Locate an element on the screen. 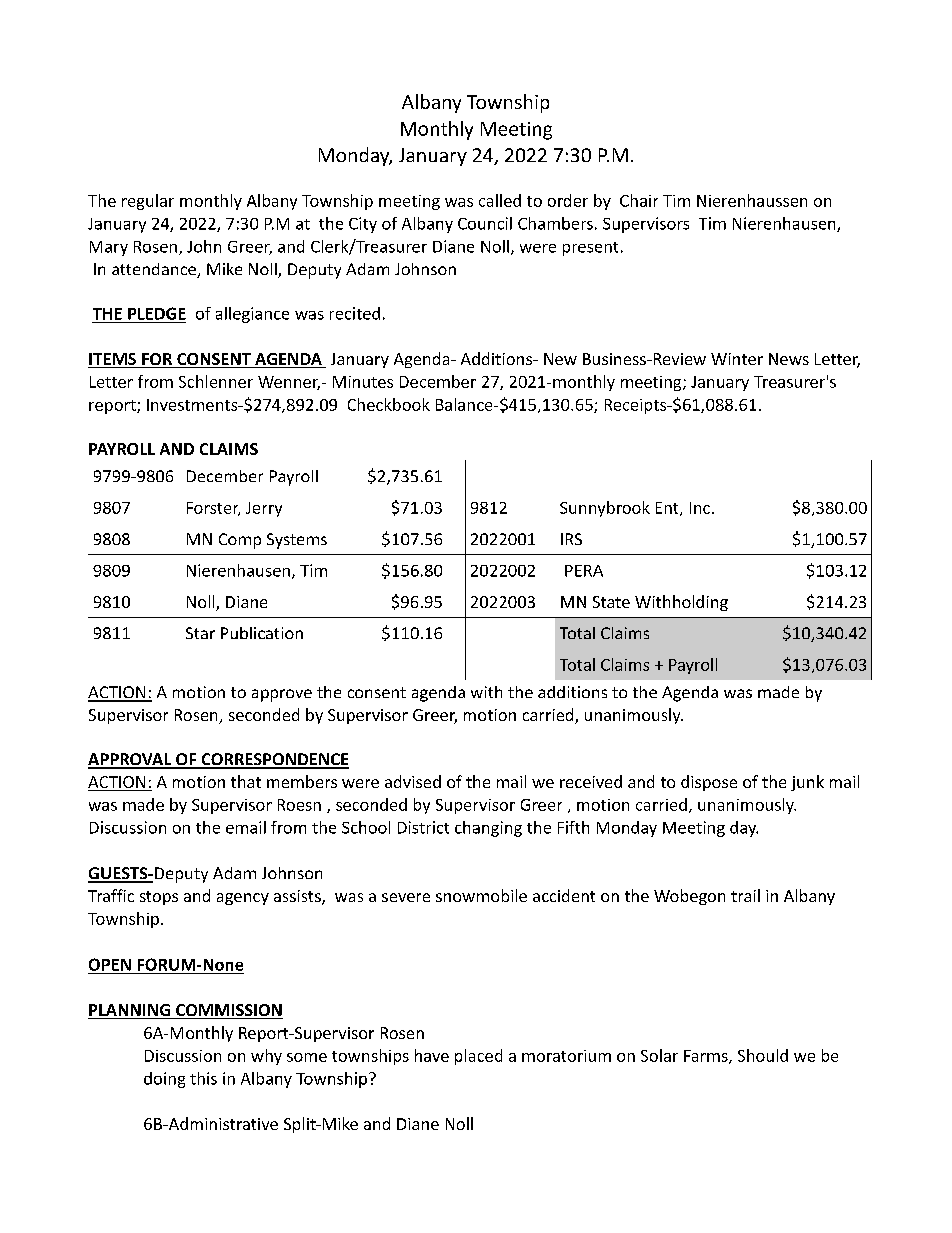 Image resolution: width=952 pixels, height=1233 pixels. trail is located at coordinates (745, 895).
